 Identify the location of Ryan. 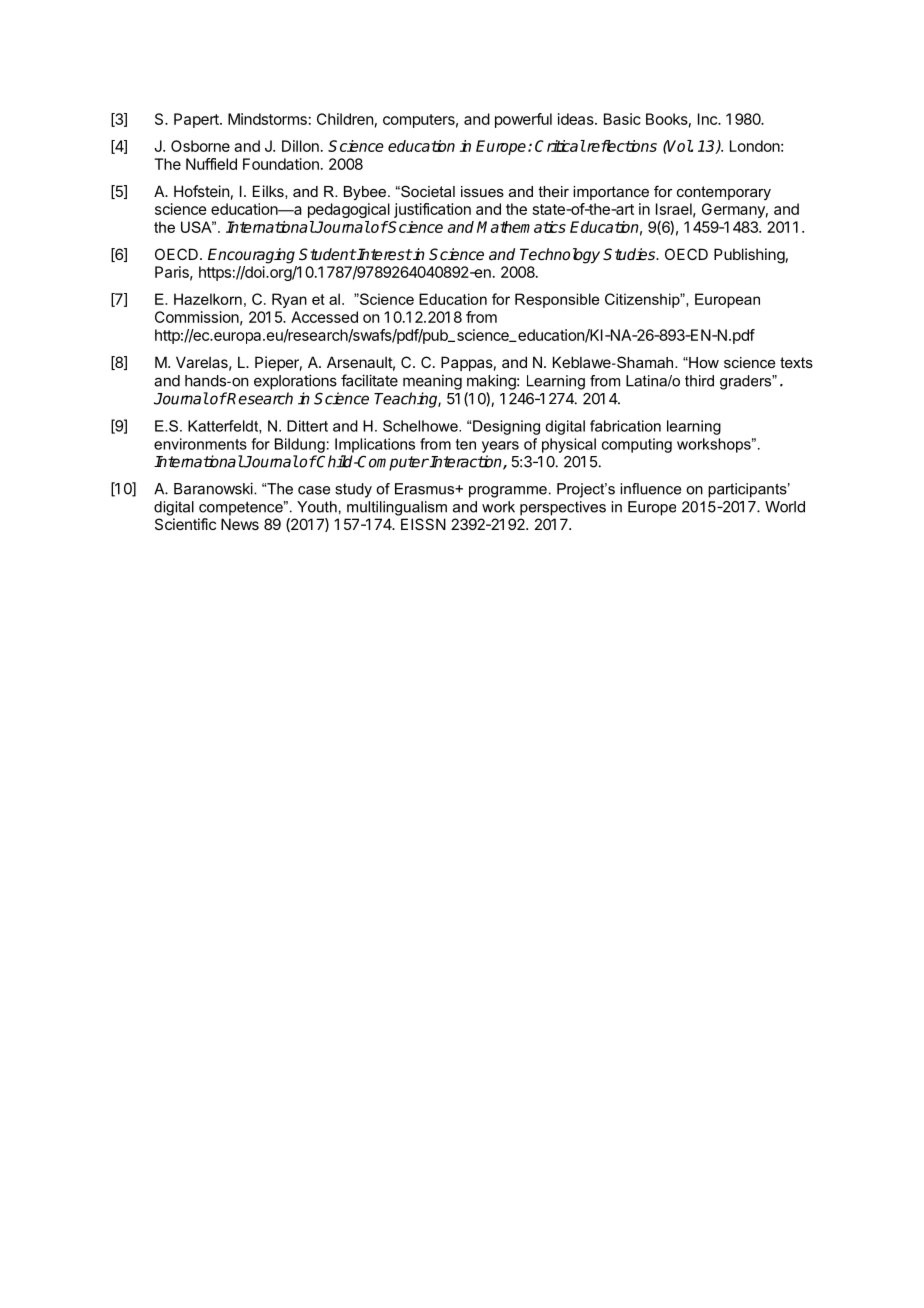
(289, 300).
